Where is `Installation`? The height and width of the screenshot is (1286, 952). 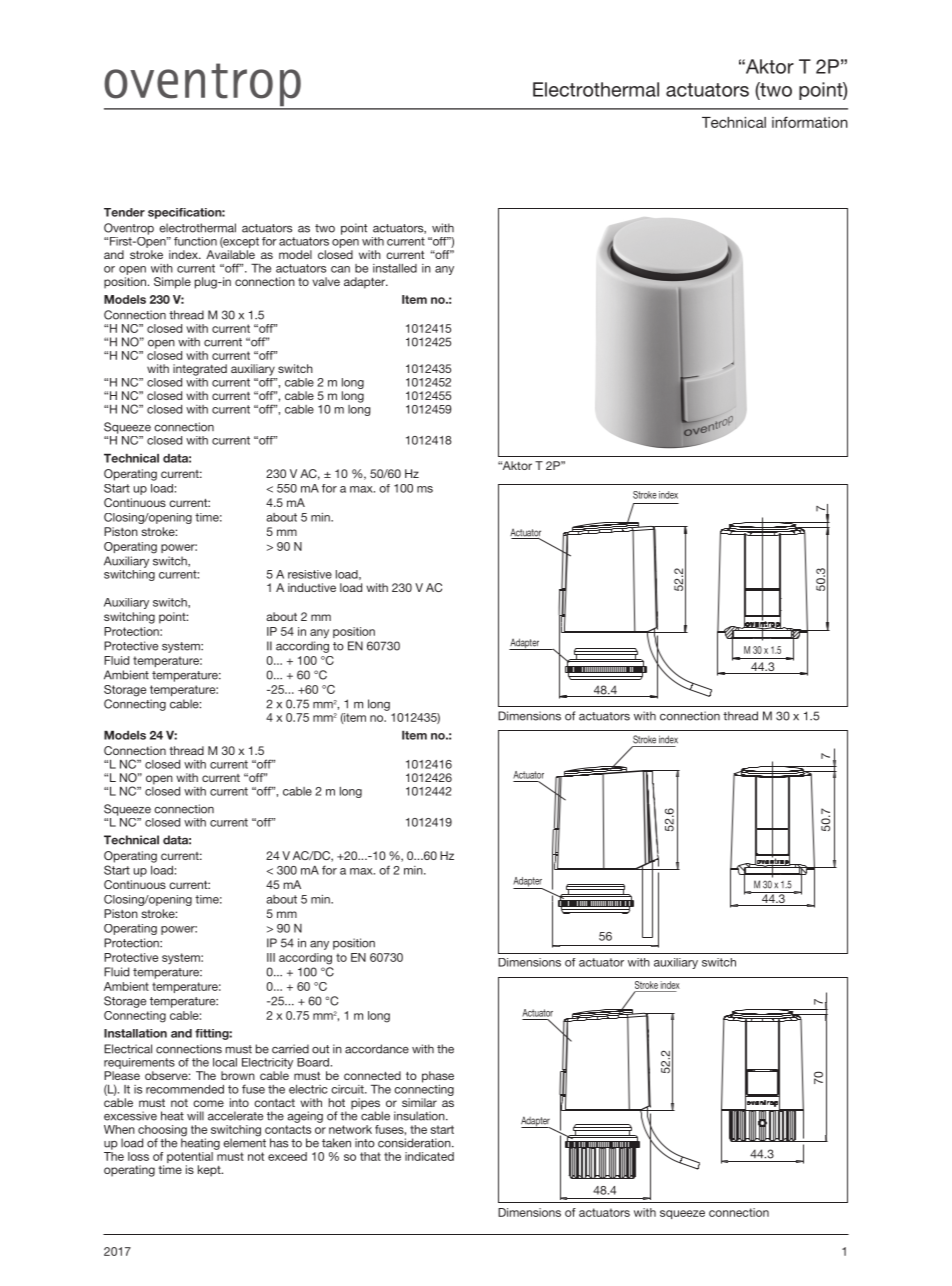 Installation is located at coordinates (135, 1033).
